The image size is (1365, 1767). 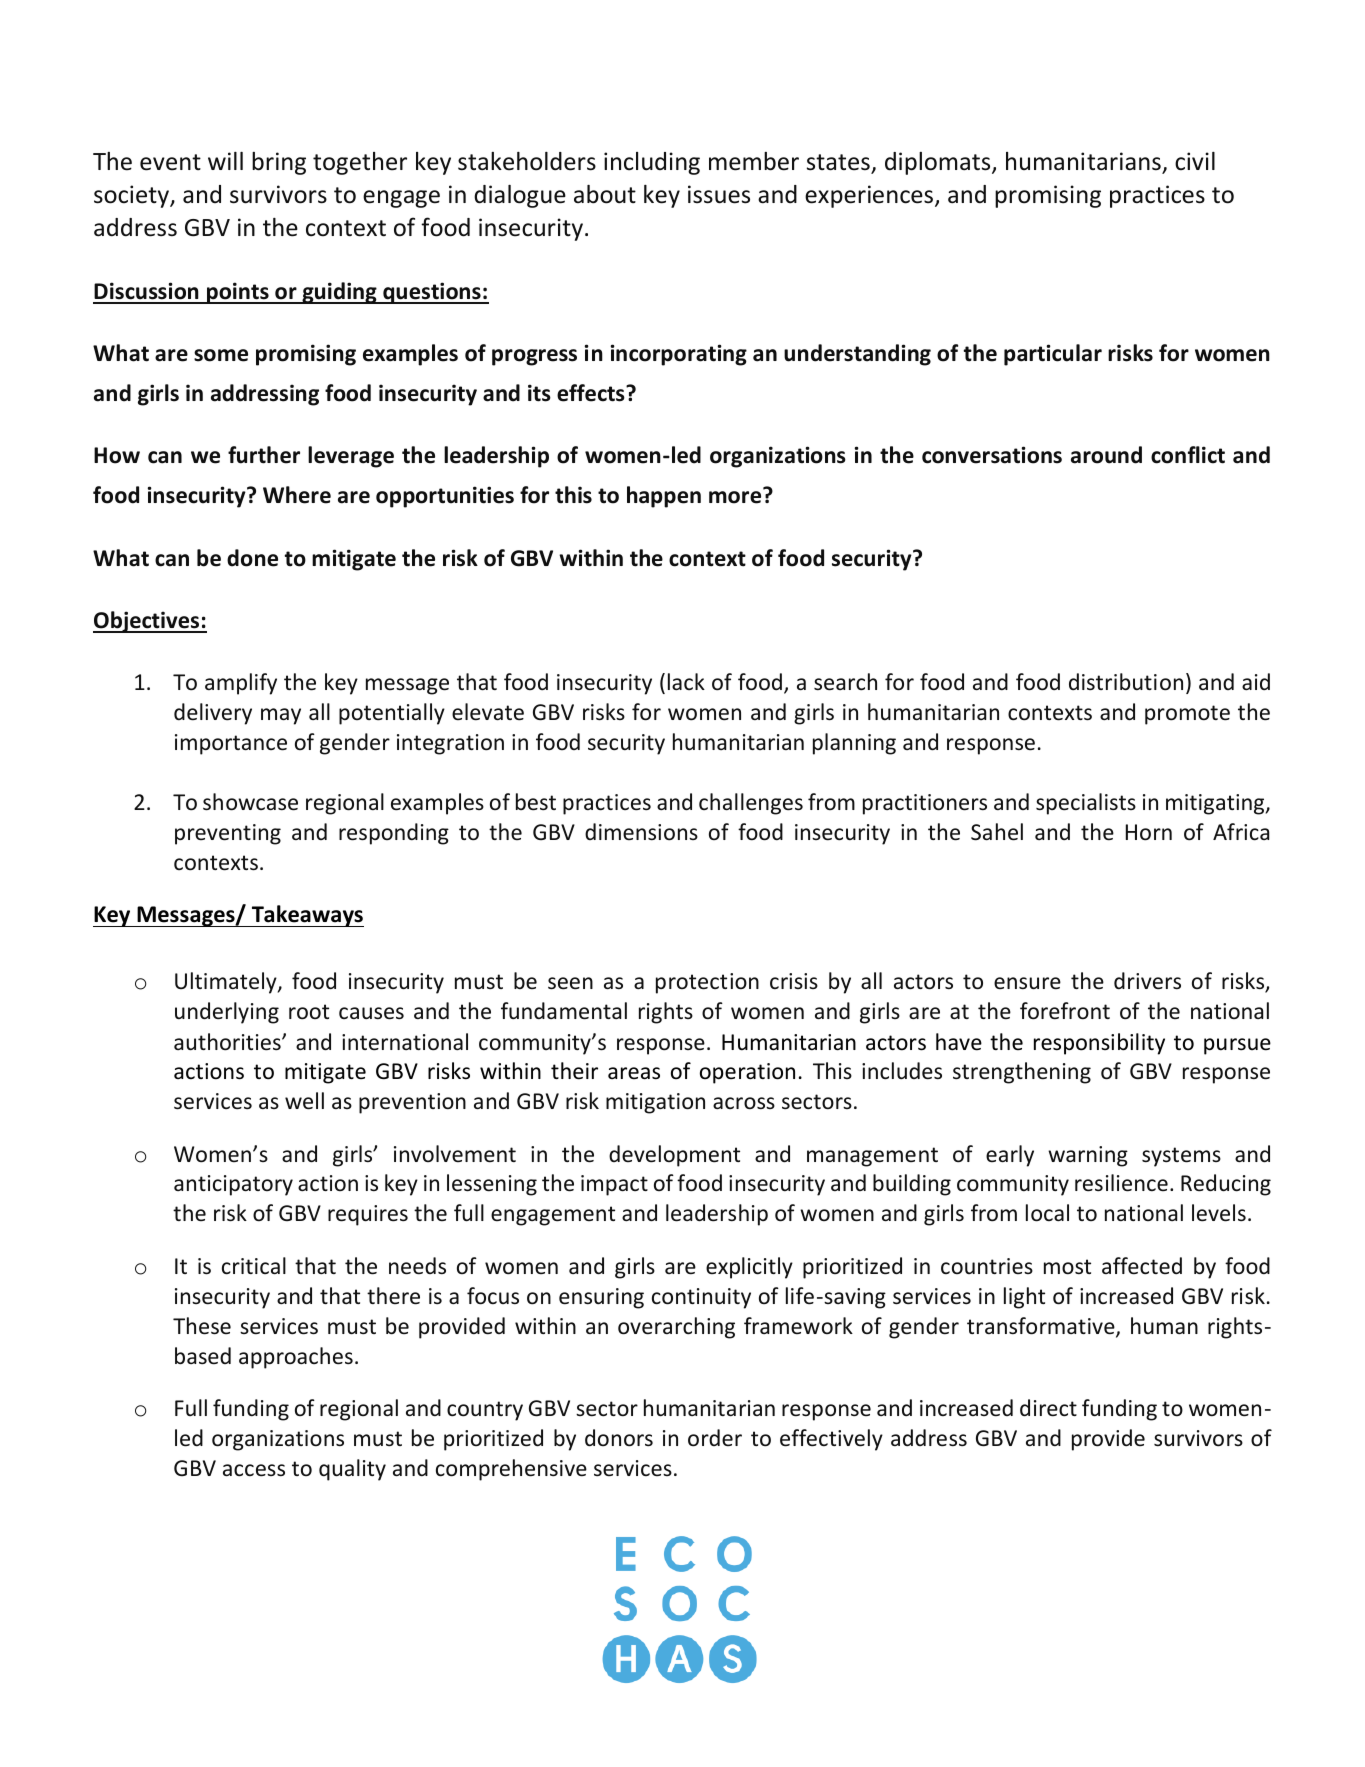 What do you see at coordinates (254, 1470) in the screenshot?
I see `access` at bounding box center [254, 1470].
